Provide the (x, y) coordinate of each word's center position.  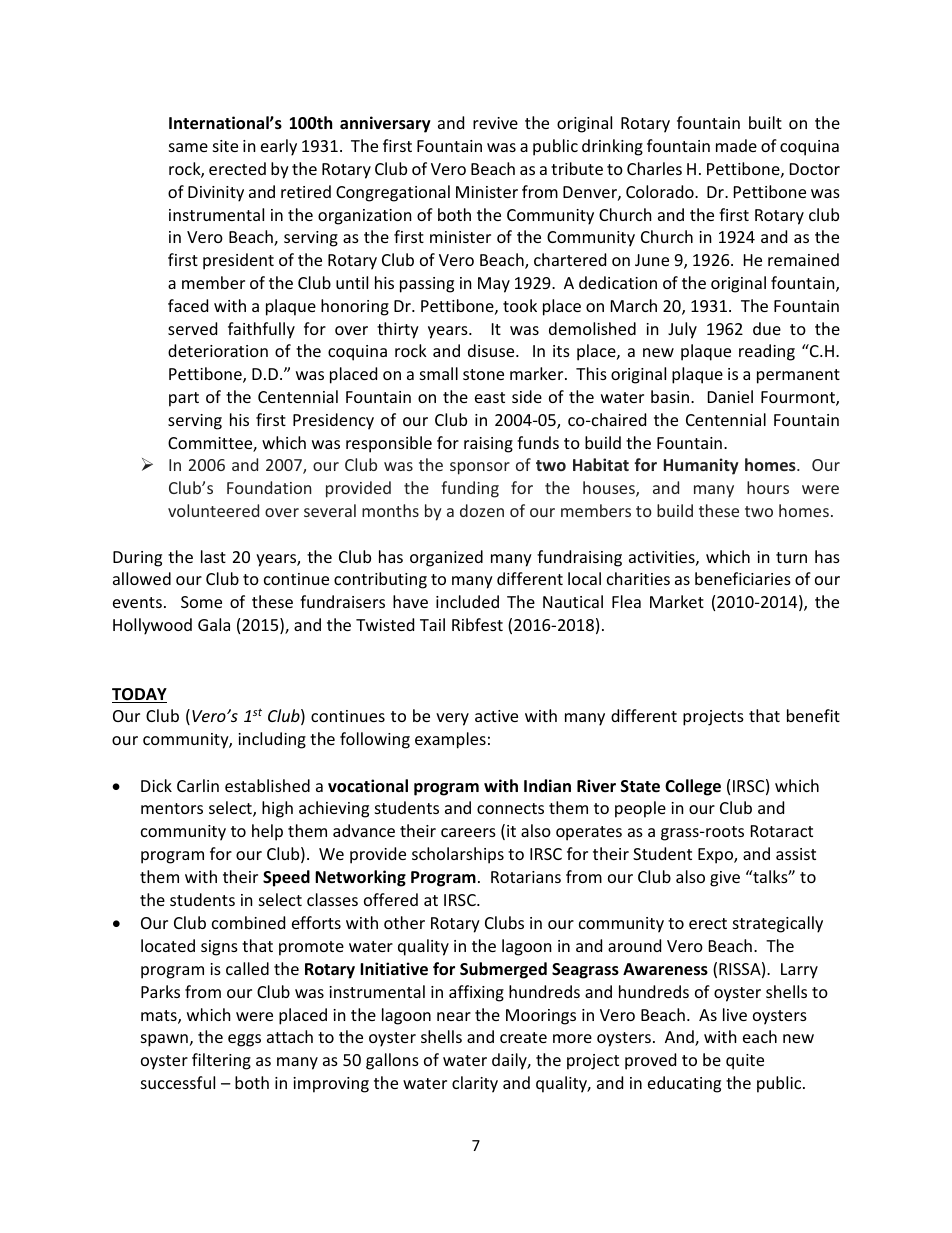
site (225, 146)
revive (495, 123)
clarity (475, 1084)
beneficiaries (743, 578)
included (467, 601)
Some (201, 602)
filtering (221, 1061)
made (736, 145)
